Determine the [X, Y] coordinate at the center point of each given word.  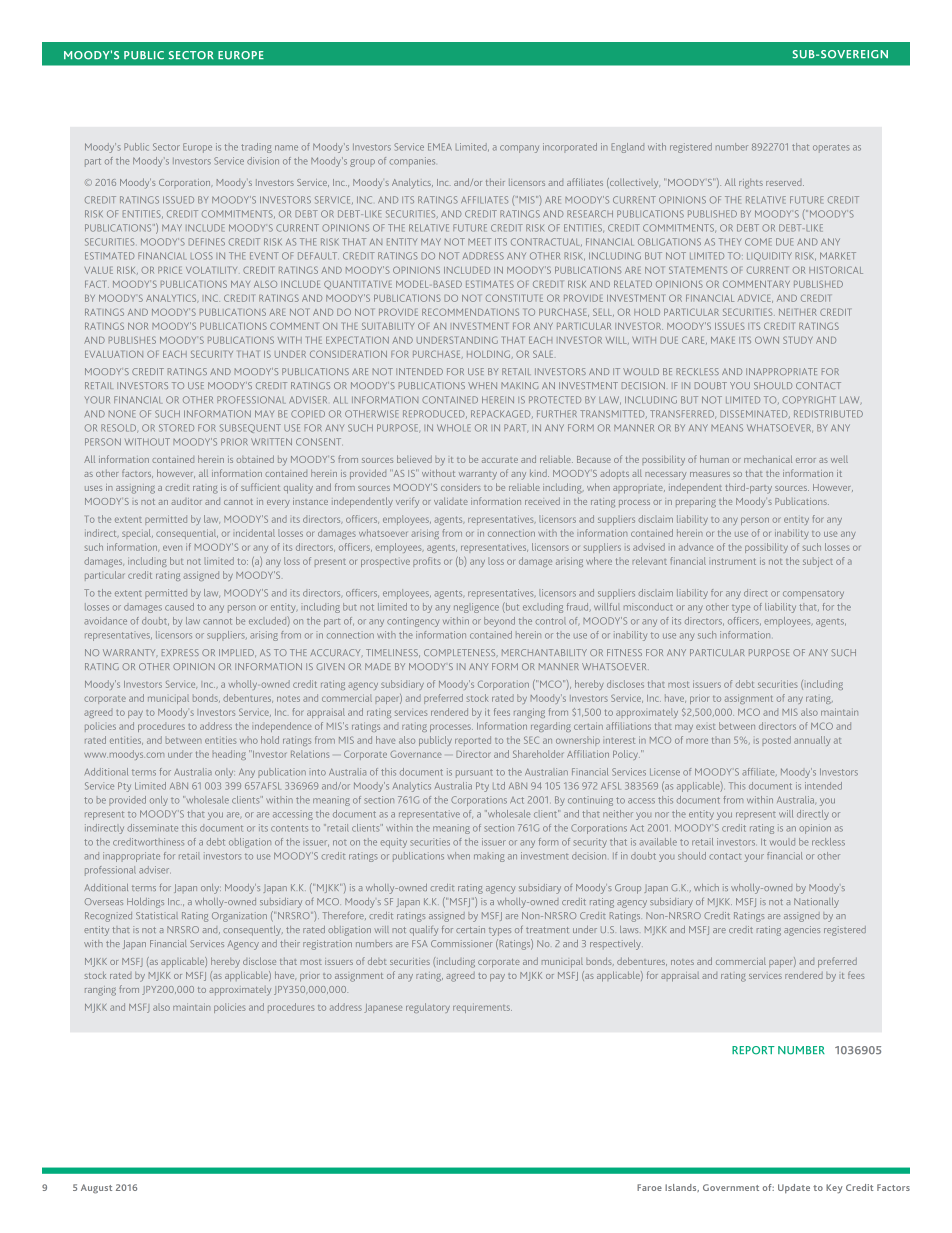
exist [706, 727]
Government [731, 1187]
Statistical [157, 915]
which [706, 887]
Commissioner [462, 943]
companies [412, 162]
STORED [176, 428]
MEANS [727, 428]
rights [751, 184]
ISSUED [178, 200]
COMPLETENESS [461, 652]
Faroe [649, 1187]
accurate [500, 460]
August [96, 1189]
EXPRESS [180, 652]
